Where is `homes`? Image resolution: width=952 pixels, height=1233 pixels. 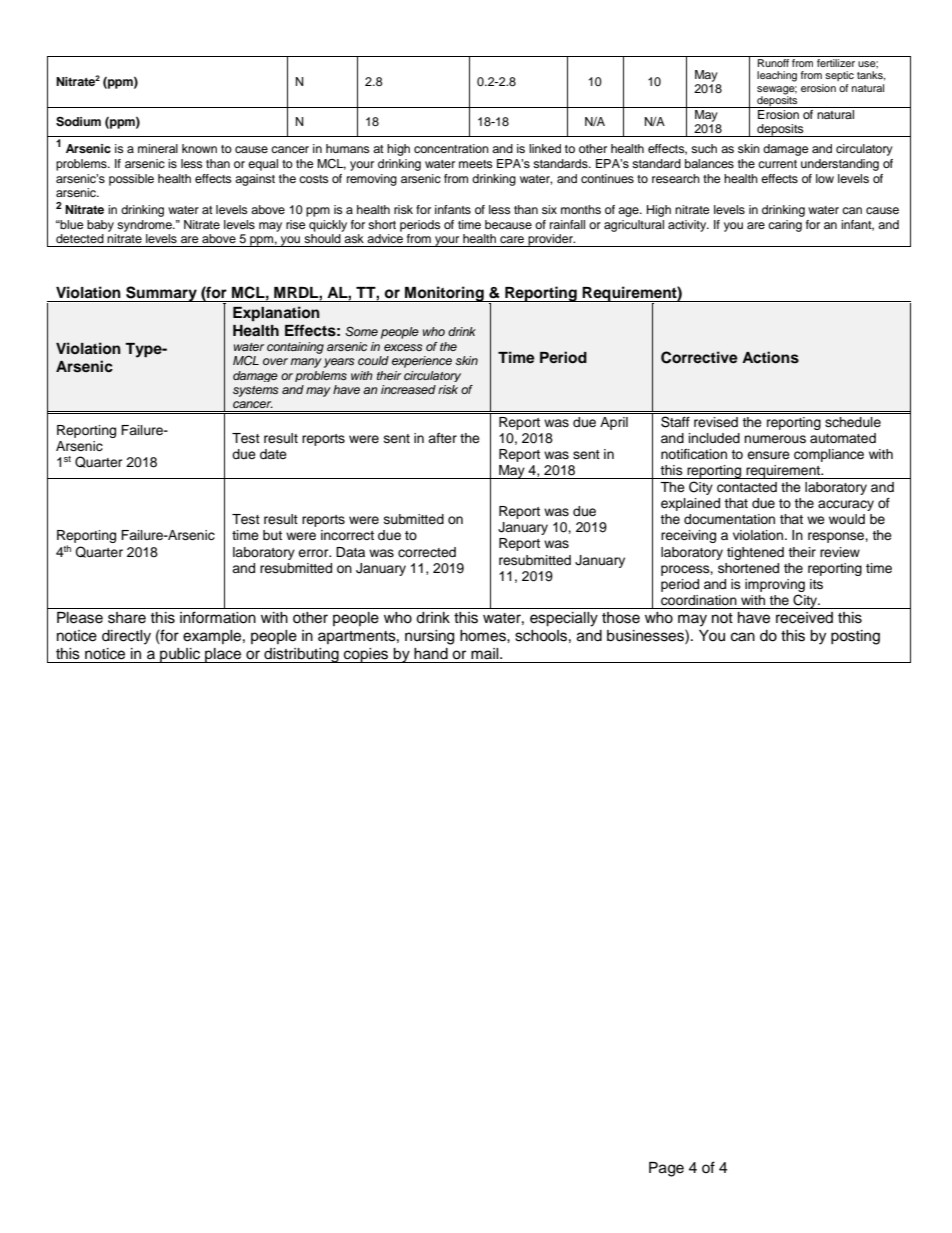 homes is located at coordinates (484, 636).
